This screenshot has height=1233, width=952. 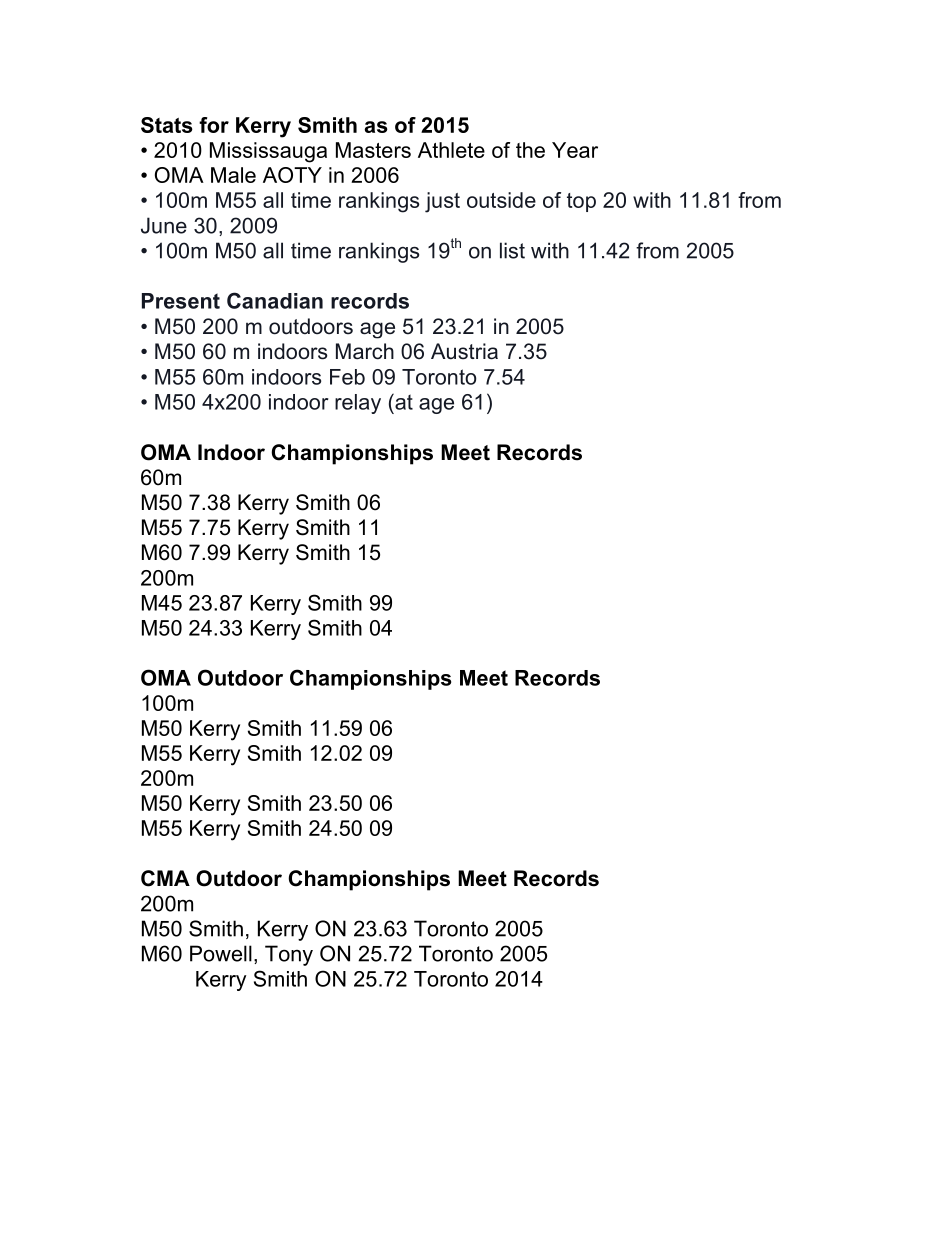 What do you see at coordinates (347, 377) in the screenshot?
I see `Feb` at bounding box center [347, 377].
